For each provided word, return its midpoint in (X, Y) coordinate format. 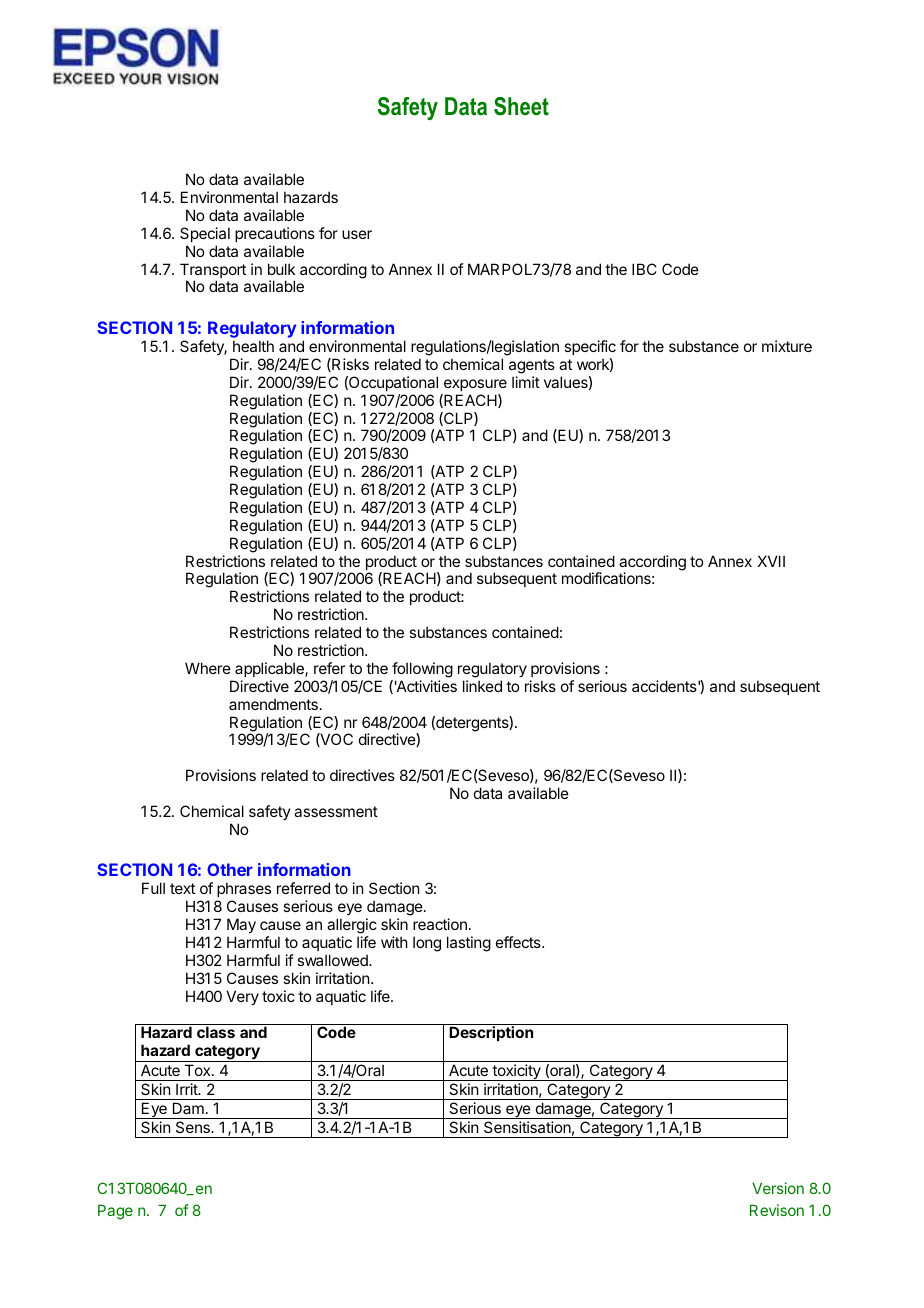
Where (208, 668)
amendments (273, 704)
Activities (426, 686)
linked (482, 686)
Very (242, 997)
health (253, 346)
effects (519, 942)
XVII (771, 561)
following (422, 670)
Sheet (521, 106)
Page (115, 1212)
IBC (644, 269)
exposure (475, 385)
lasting (469, 944)
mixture (787, 346)
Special (205, 234)
